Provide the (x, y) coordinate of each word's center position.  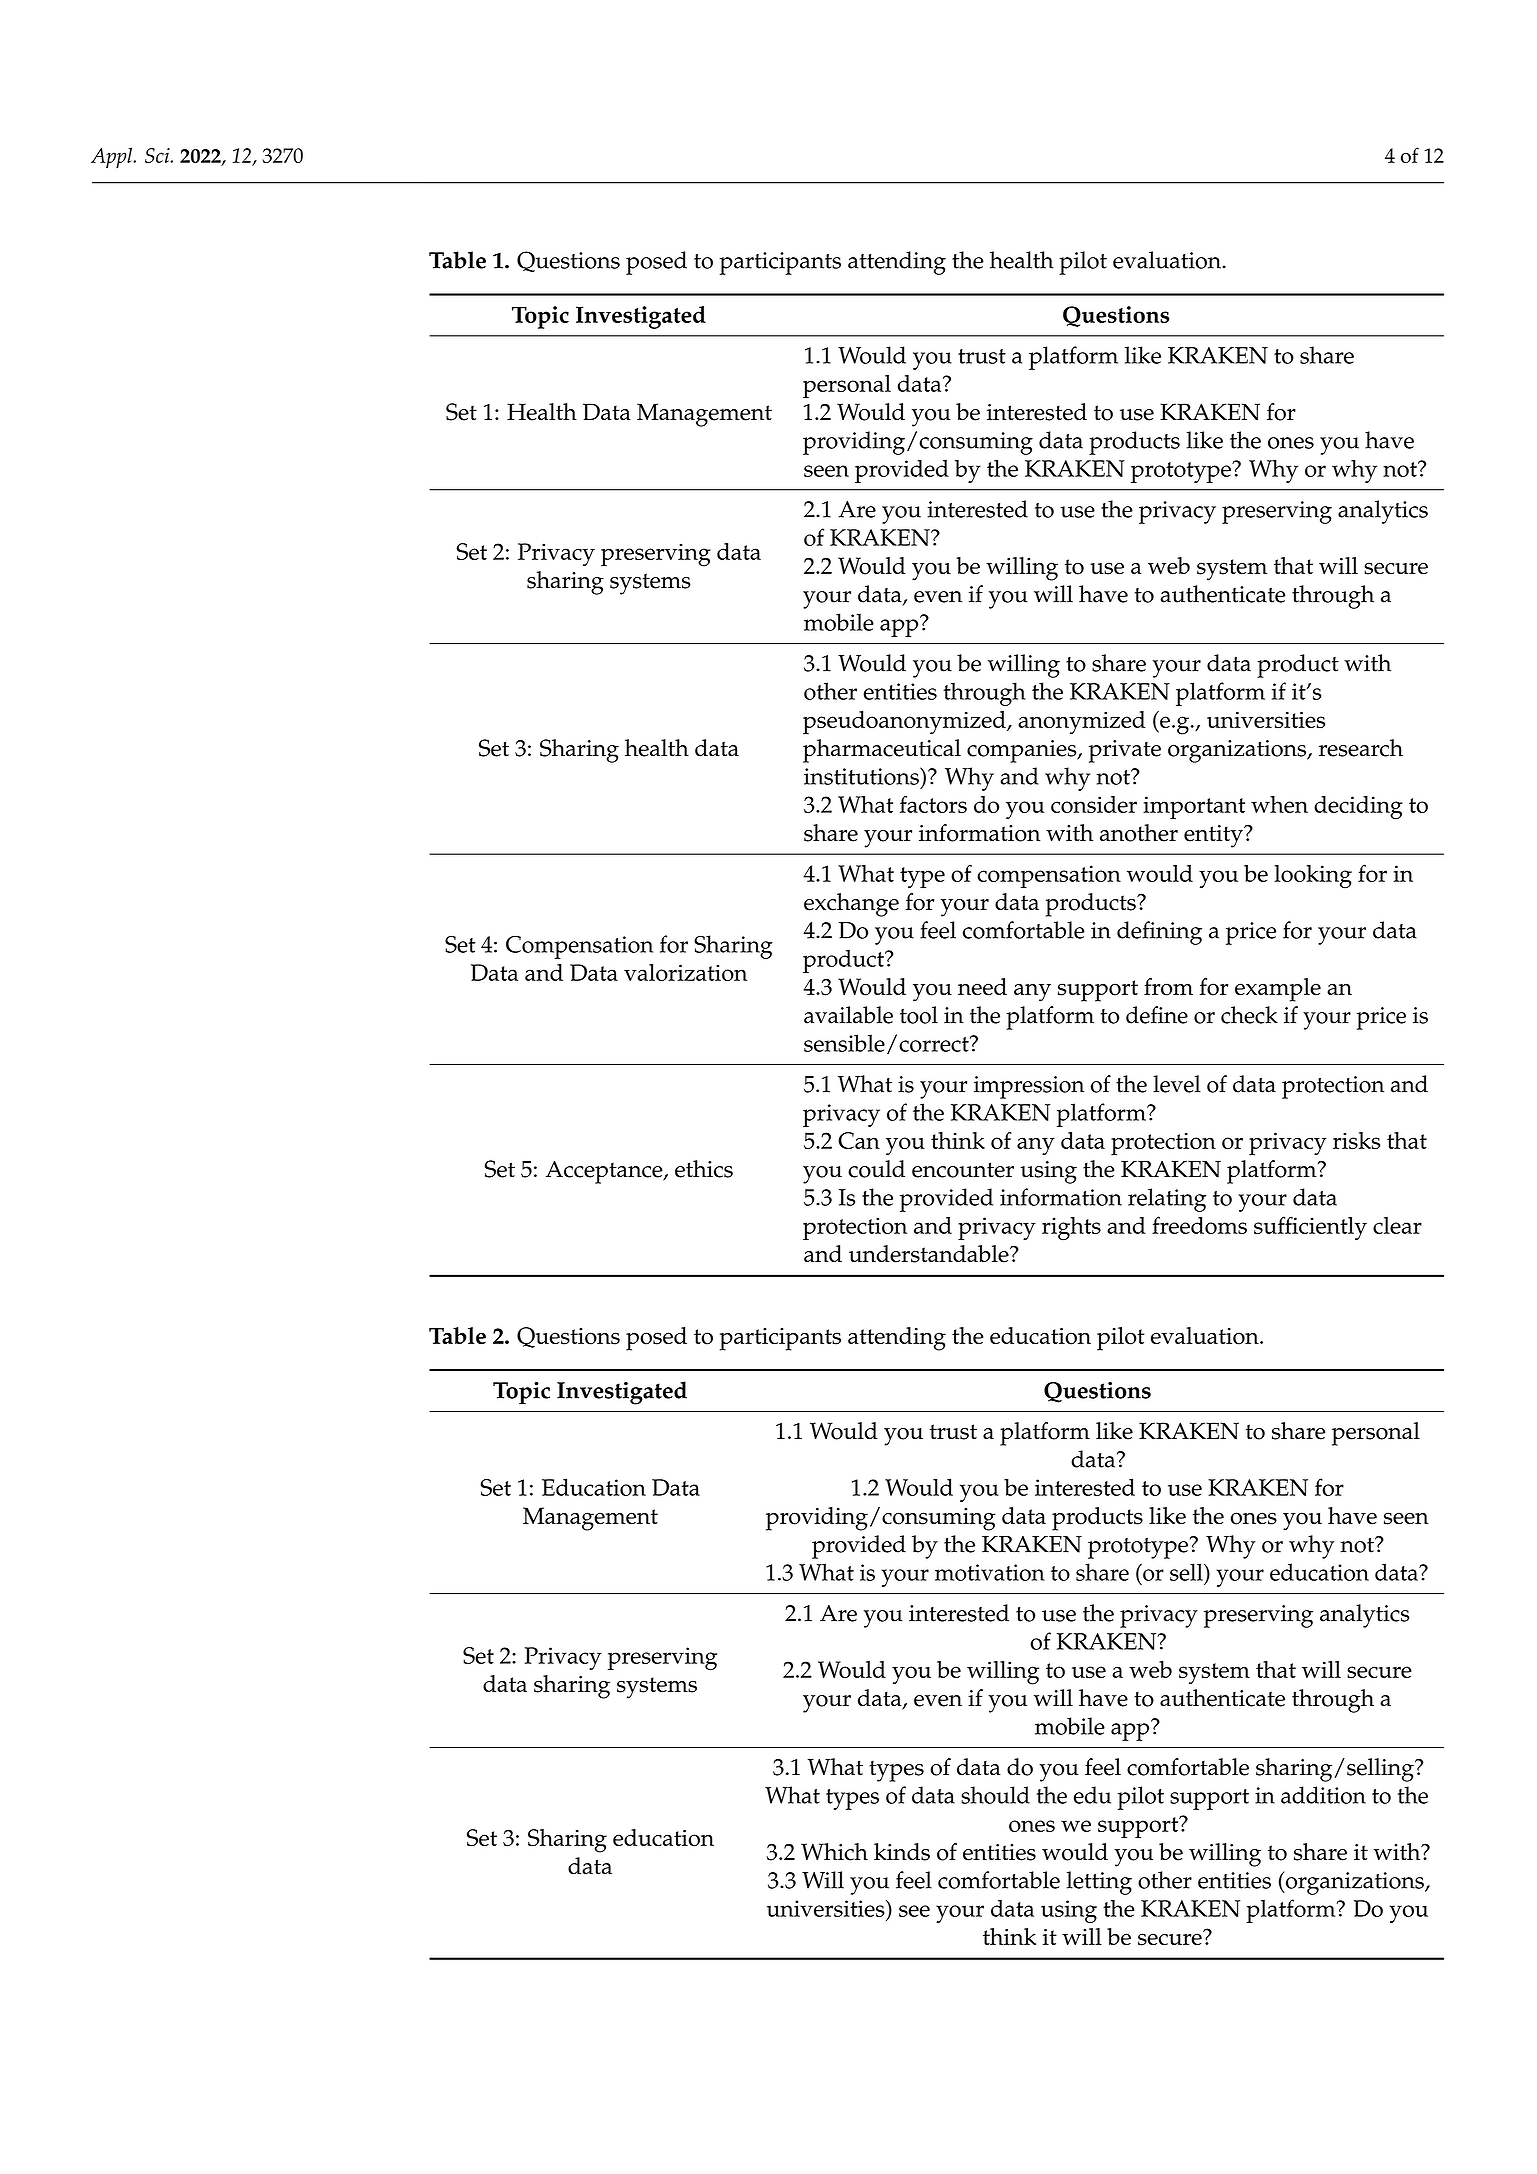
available (848, 1015)
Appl (113, 157)
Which (834, 1852)
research (1361, 748)
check (1249, 1015)
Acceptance (605, 1172)
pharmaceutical (882, 751)
